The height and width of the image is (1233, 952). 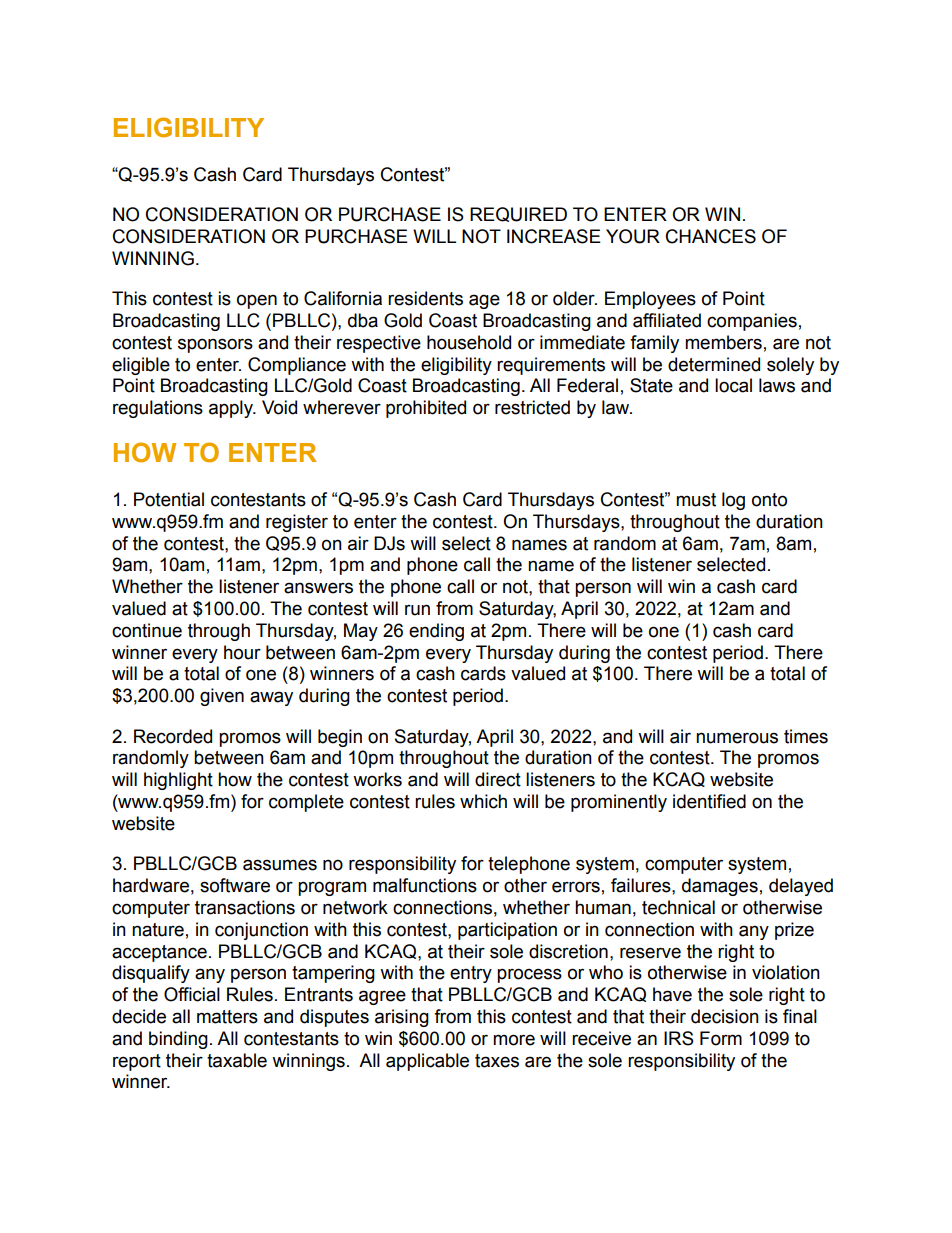 What do you see at coordinates (257, 301) in the image?
I see `open` at bounding box center [257, 301].
